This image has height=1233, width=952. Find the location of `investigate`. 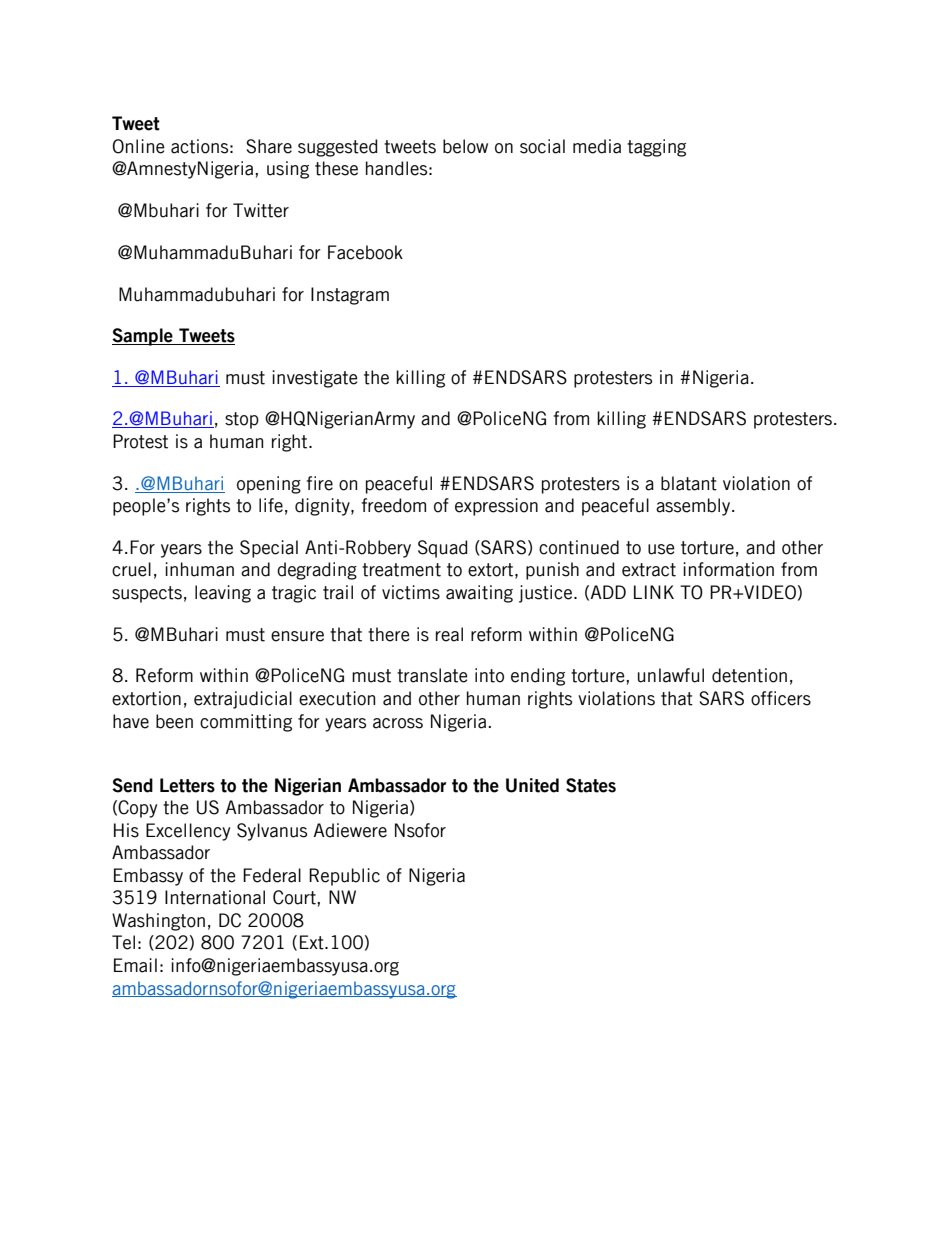

investigate is located at coordinates (314, 379).
